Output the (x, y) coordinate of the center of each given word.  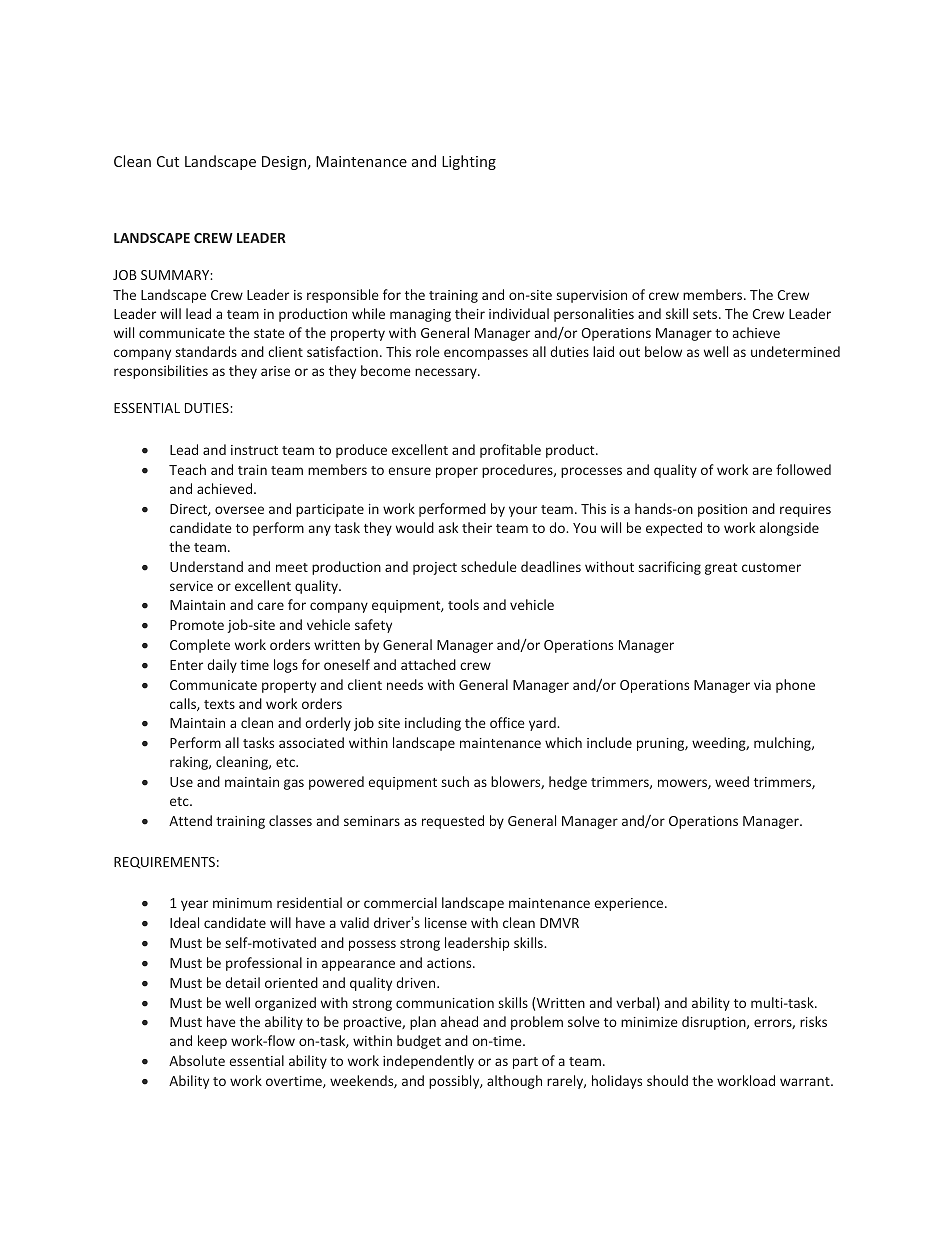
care (270, 606)
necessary (447, 373)
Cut (168, 161)
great (721, 569)
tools (463, 604)
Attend (190, 820)
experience (630, 904)
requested (453, 822)
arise (275, 371)
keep (212, 1042)
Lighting (469, 162)
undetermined (795, 351)
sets (706, 314)
